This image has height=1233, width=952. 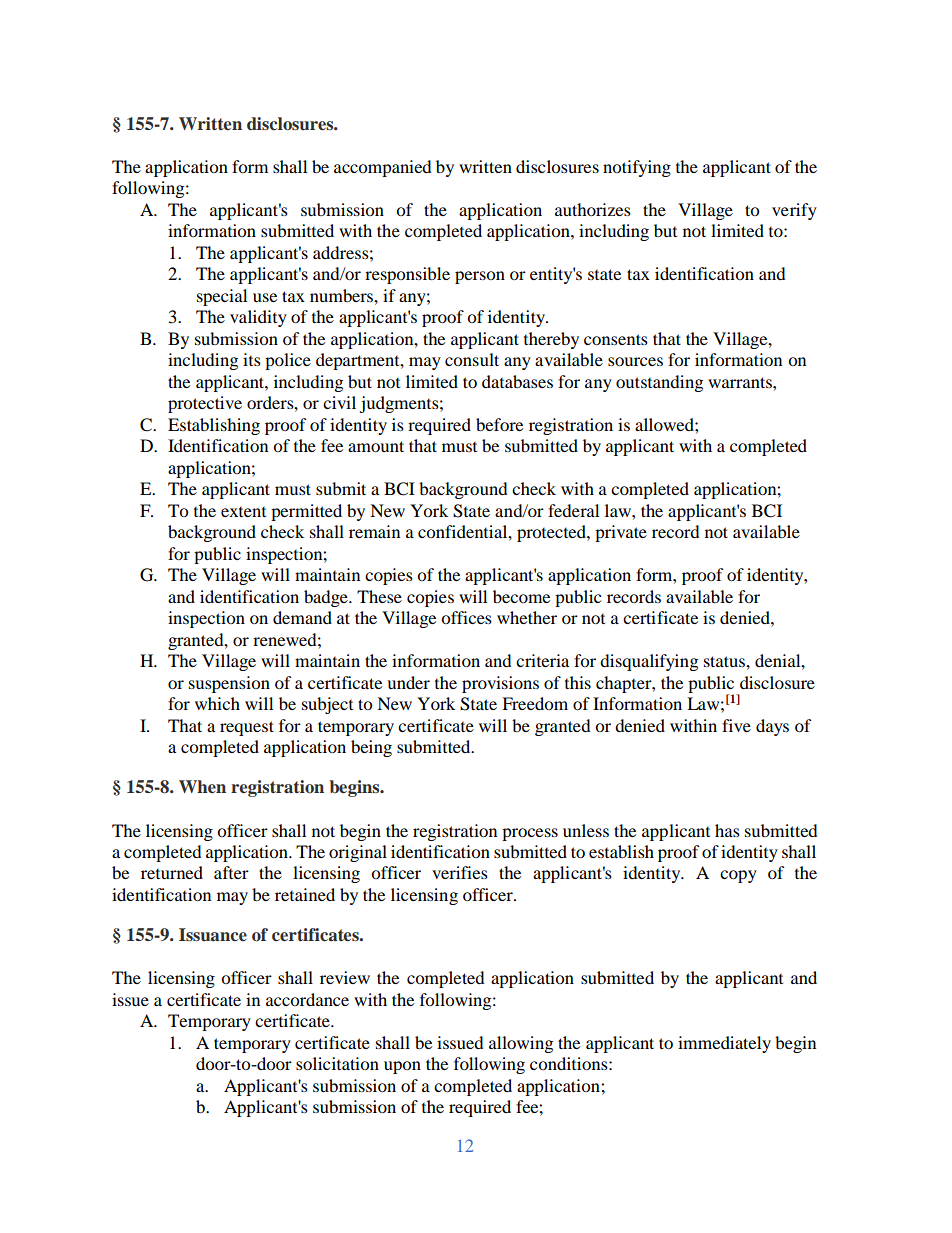 What do you see at coordinates (649, 662) in the image?
I see `disqualifying` at bounding box center [649, 662].
